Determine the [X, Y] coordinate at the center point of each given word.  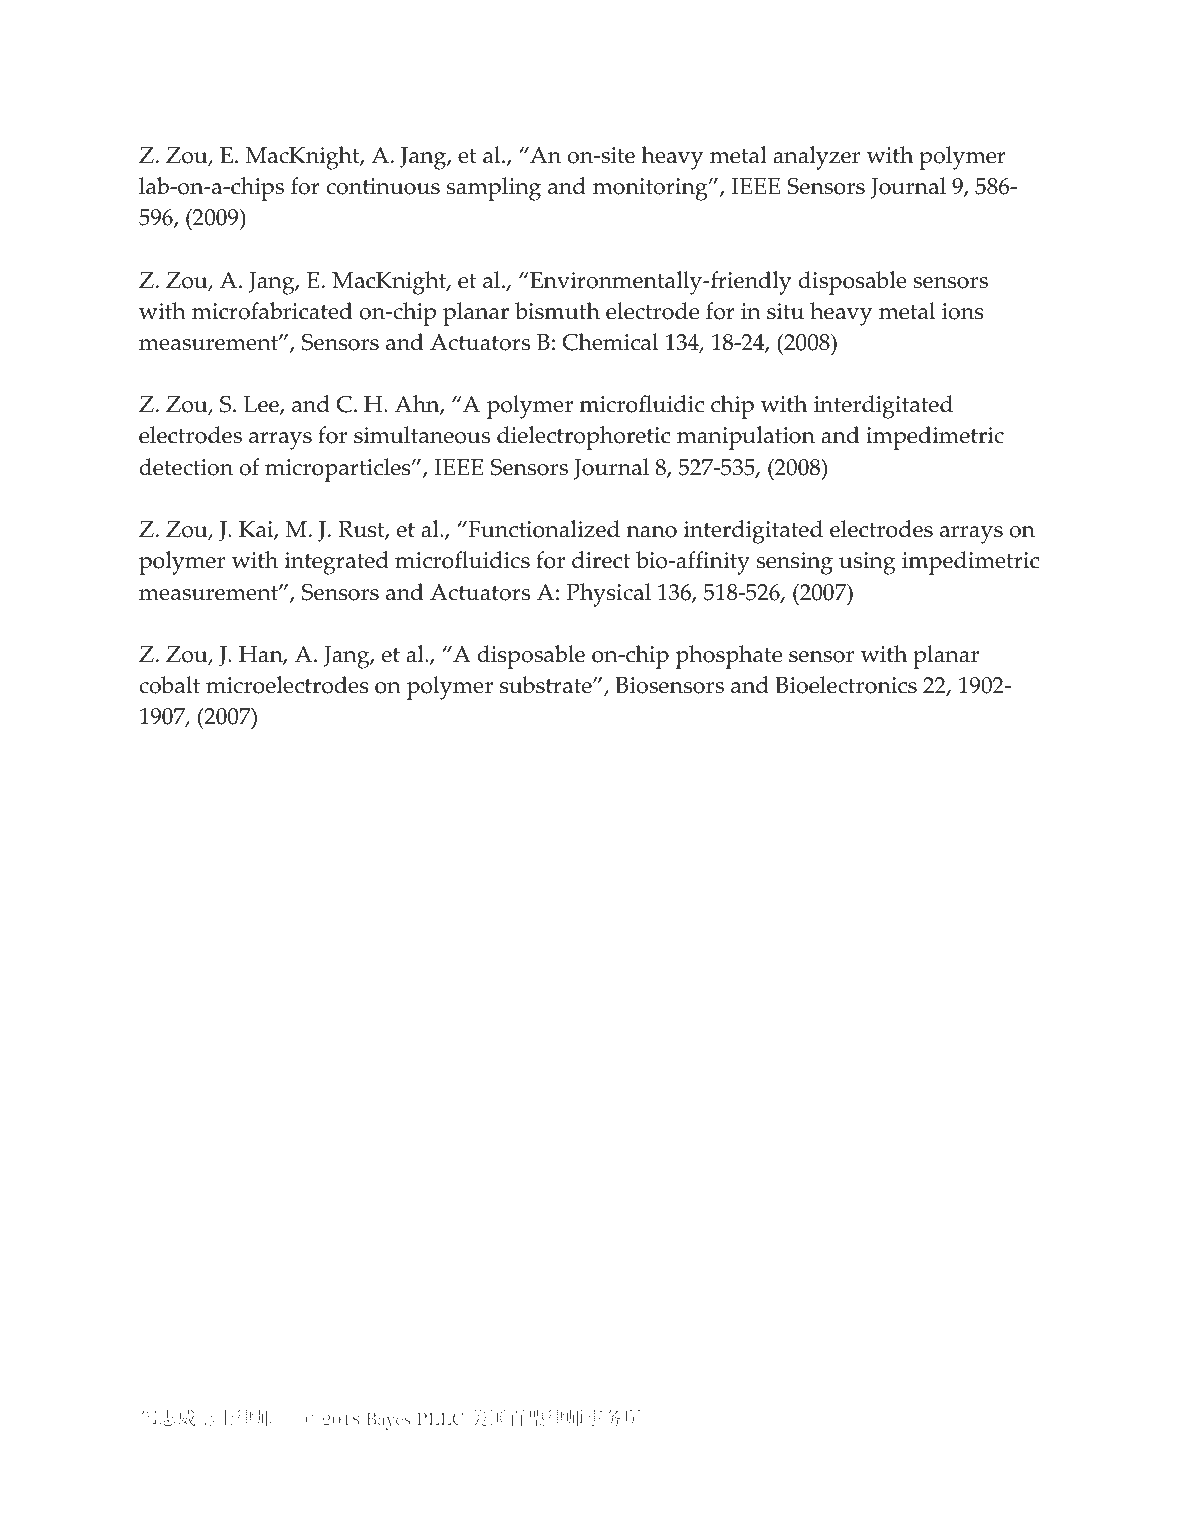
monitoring [651, 189]
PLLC [440, 1418]
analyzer [816, 158]
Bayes [388, 1421]
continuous [383, 186]
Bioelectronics [846, 685]
